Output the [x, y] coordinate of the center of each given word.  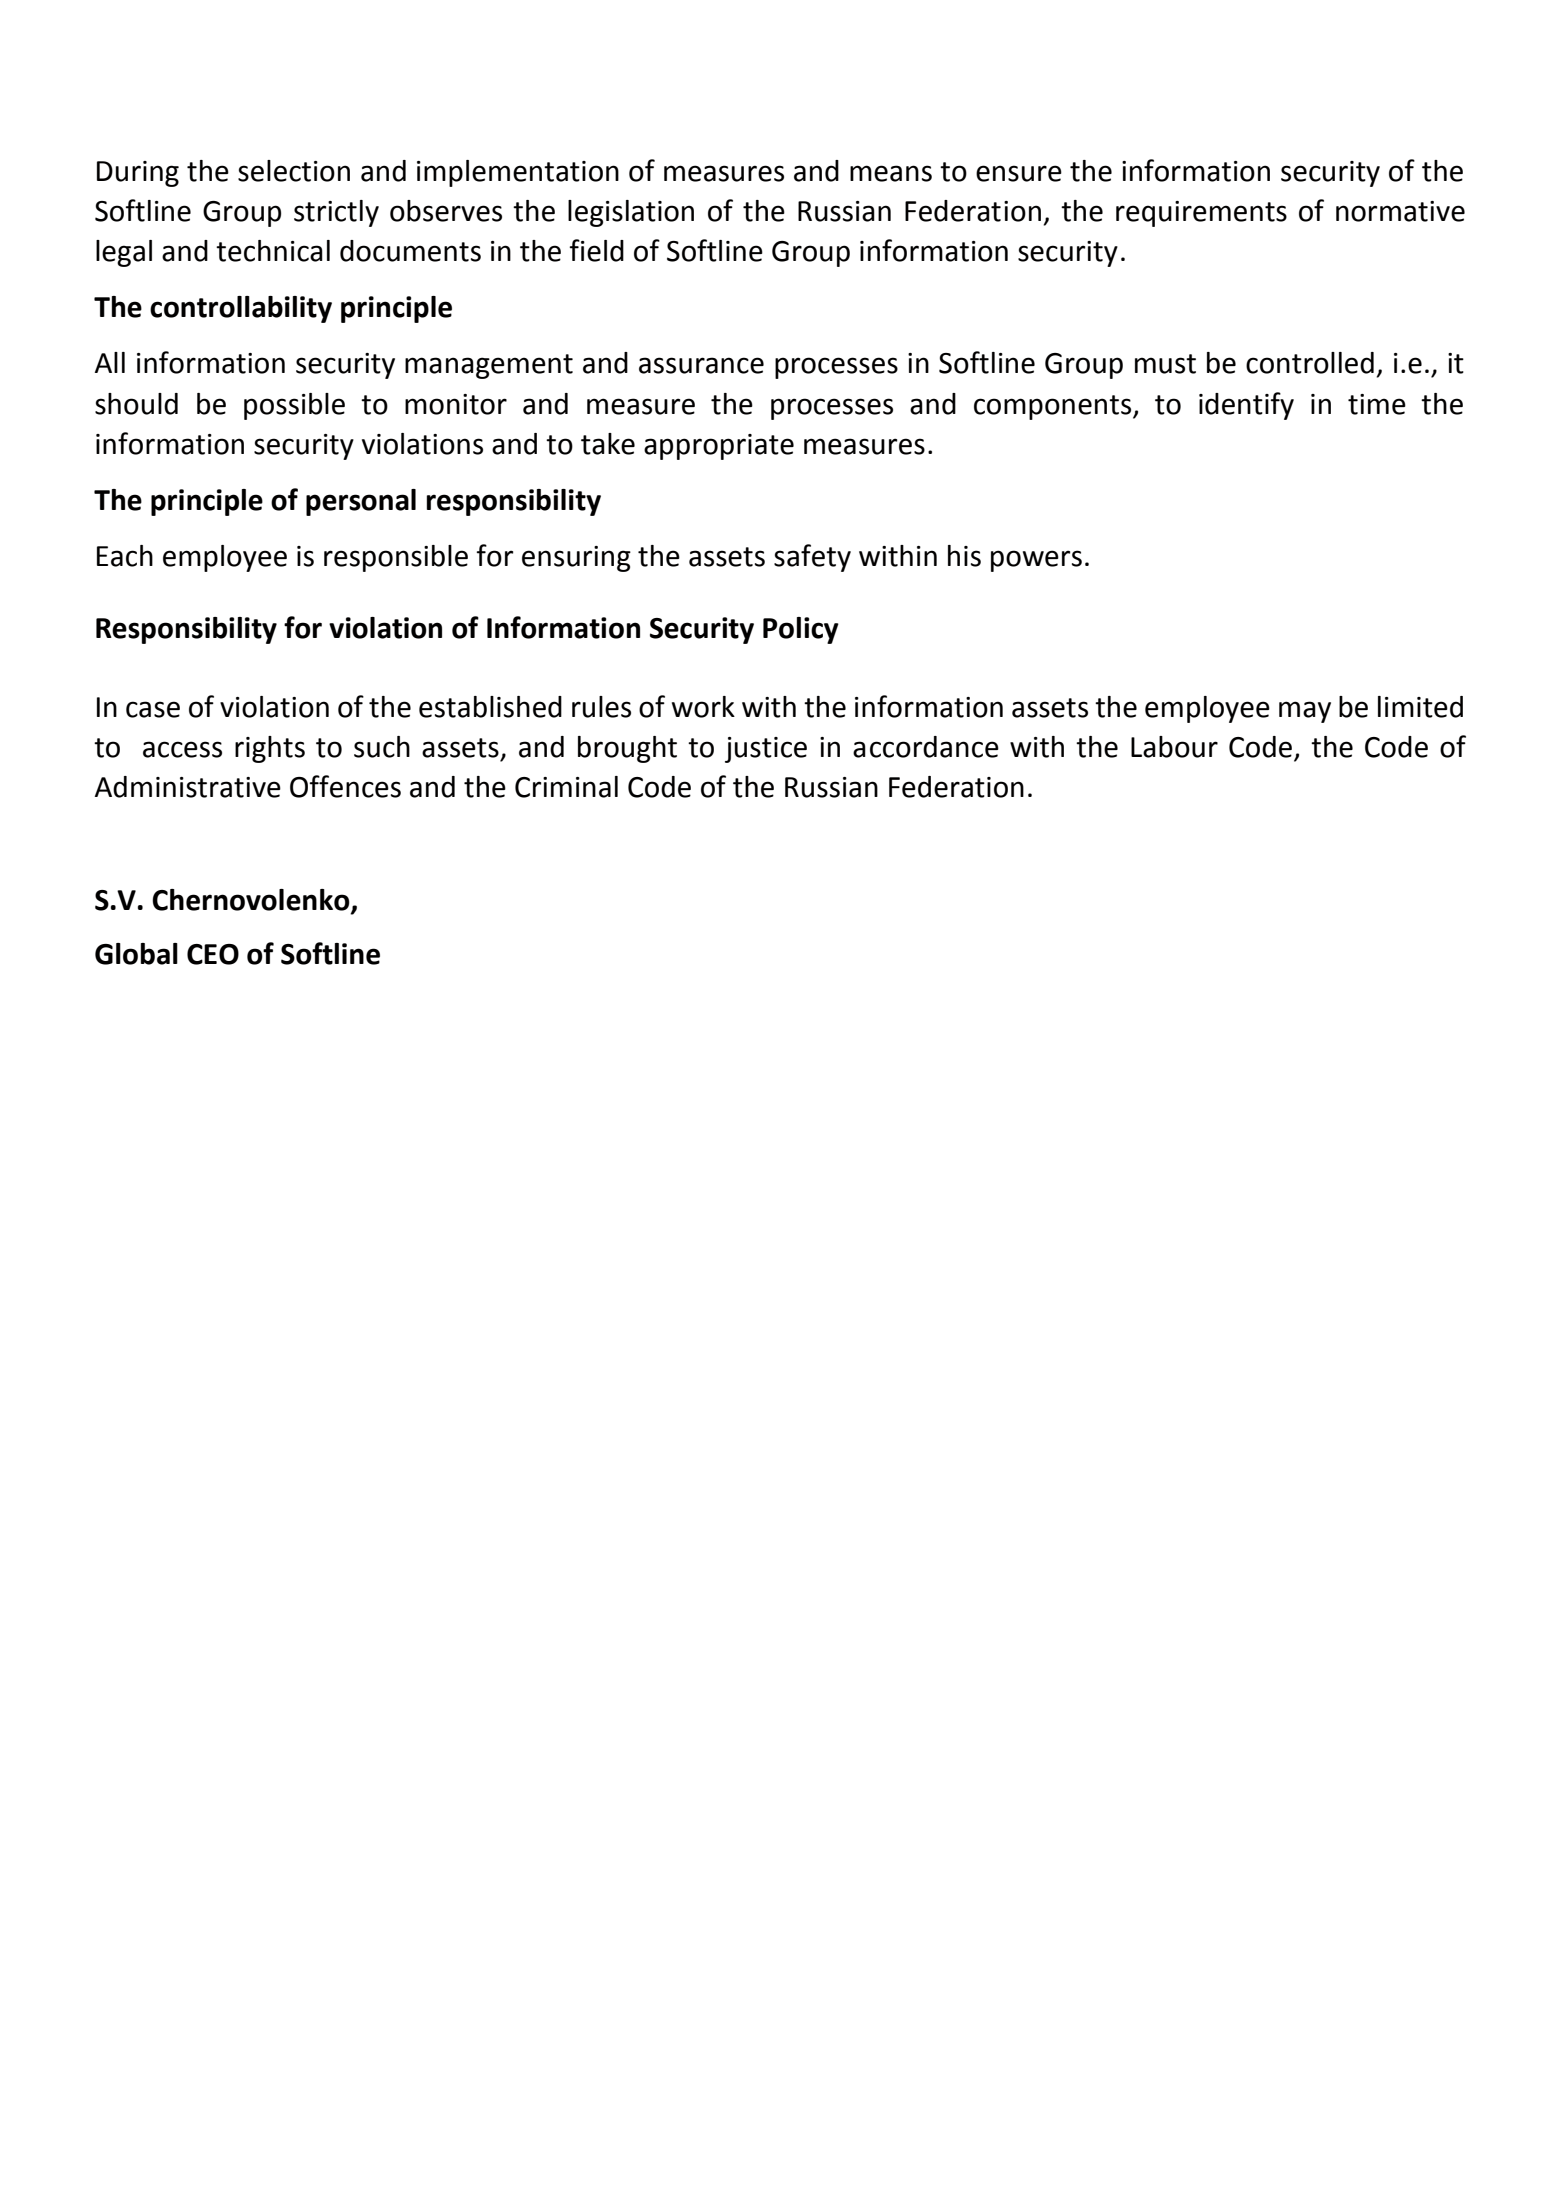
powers [1036, 561]
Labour [1174, 747]
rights [270, 749]
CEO [213, 954]
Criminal [566, 787]
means [891, 173]
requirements [1201, 214]
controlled [1310, 363]
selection [294, 171]
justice [766, 750]
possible [294, 406]
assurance [701, 365]
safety [812, 558]
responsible [396, 558]
